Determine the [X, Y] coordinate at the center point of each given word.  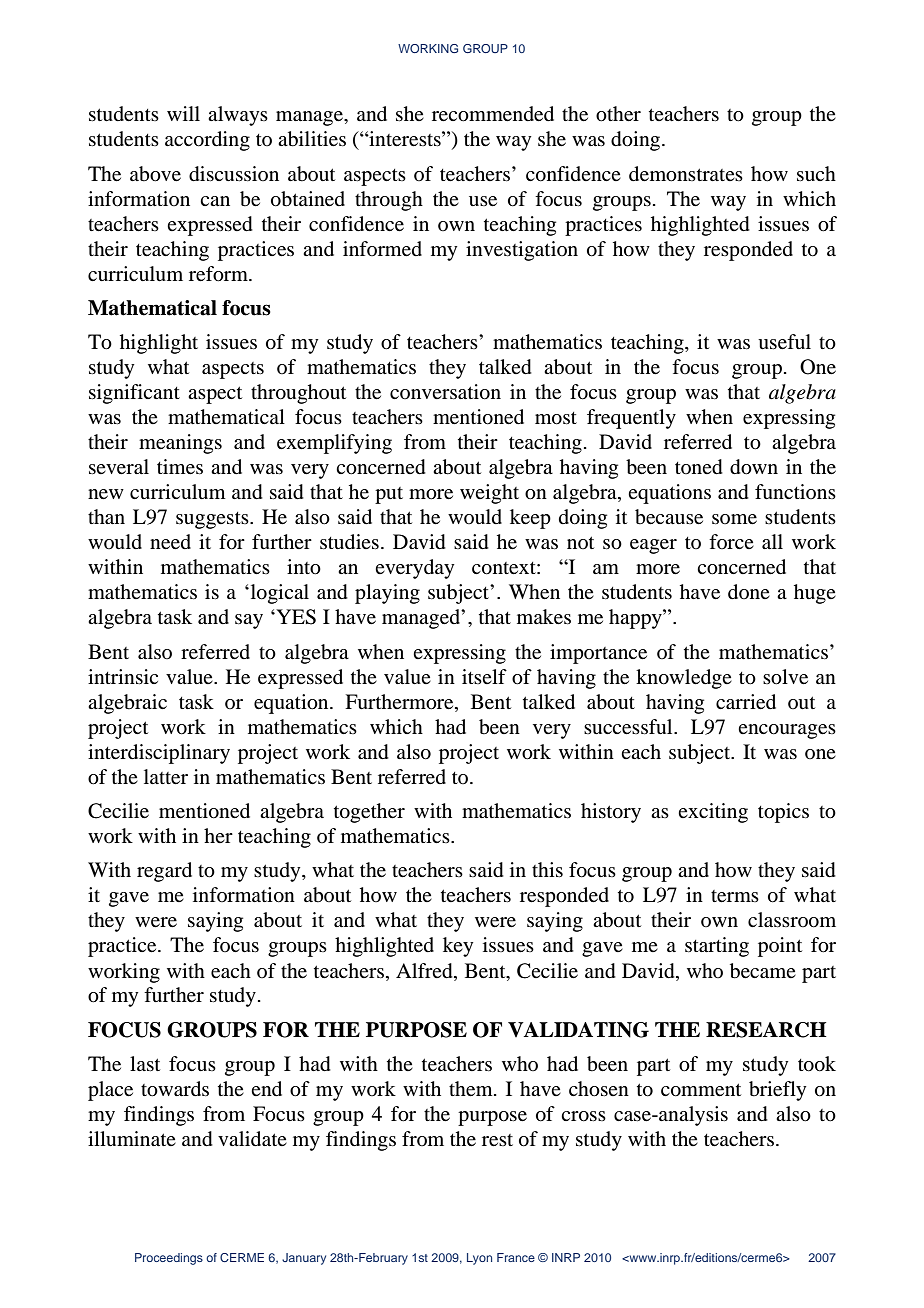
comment [701, 1090]
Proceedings [169, 1259]
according [207, 141]
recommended [493, 114]
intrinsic [123, 676]
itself [484, 676]
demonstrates [686, 174]
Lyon [479, 1259]
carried [746, 702]
